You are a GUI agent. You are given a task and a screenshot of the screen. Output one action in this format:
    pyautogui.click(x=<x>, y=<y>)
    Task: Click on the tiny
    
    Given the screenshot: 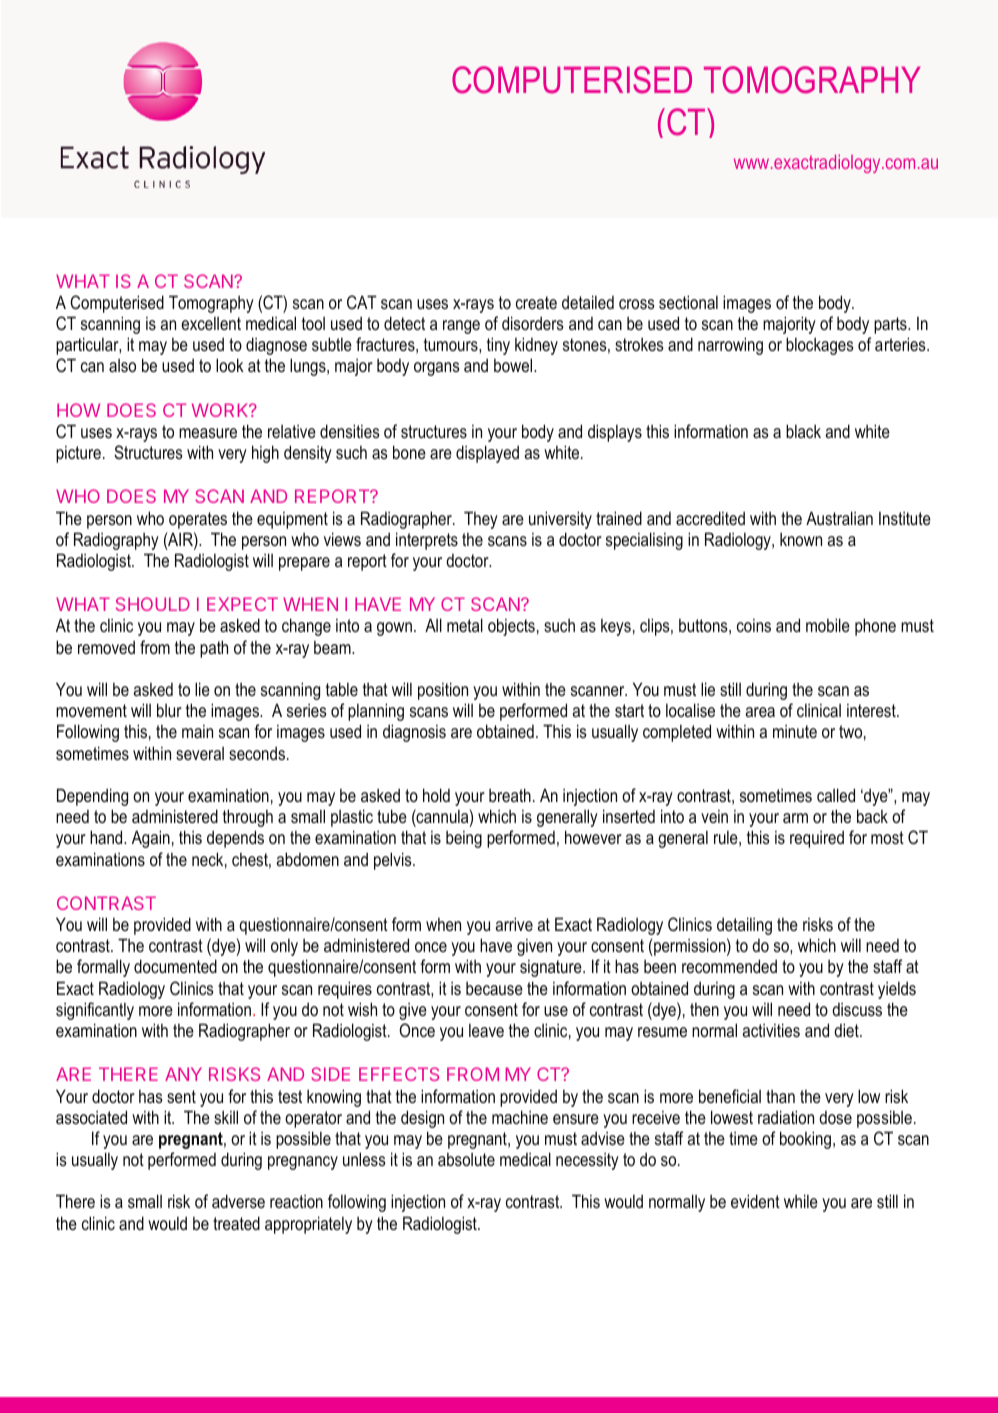 What is the action you would take?
    pyautogui.click(x=498, y=346)
